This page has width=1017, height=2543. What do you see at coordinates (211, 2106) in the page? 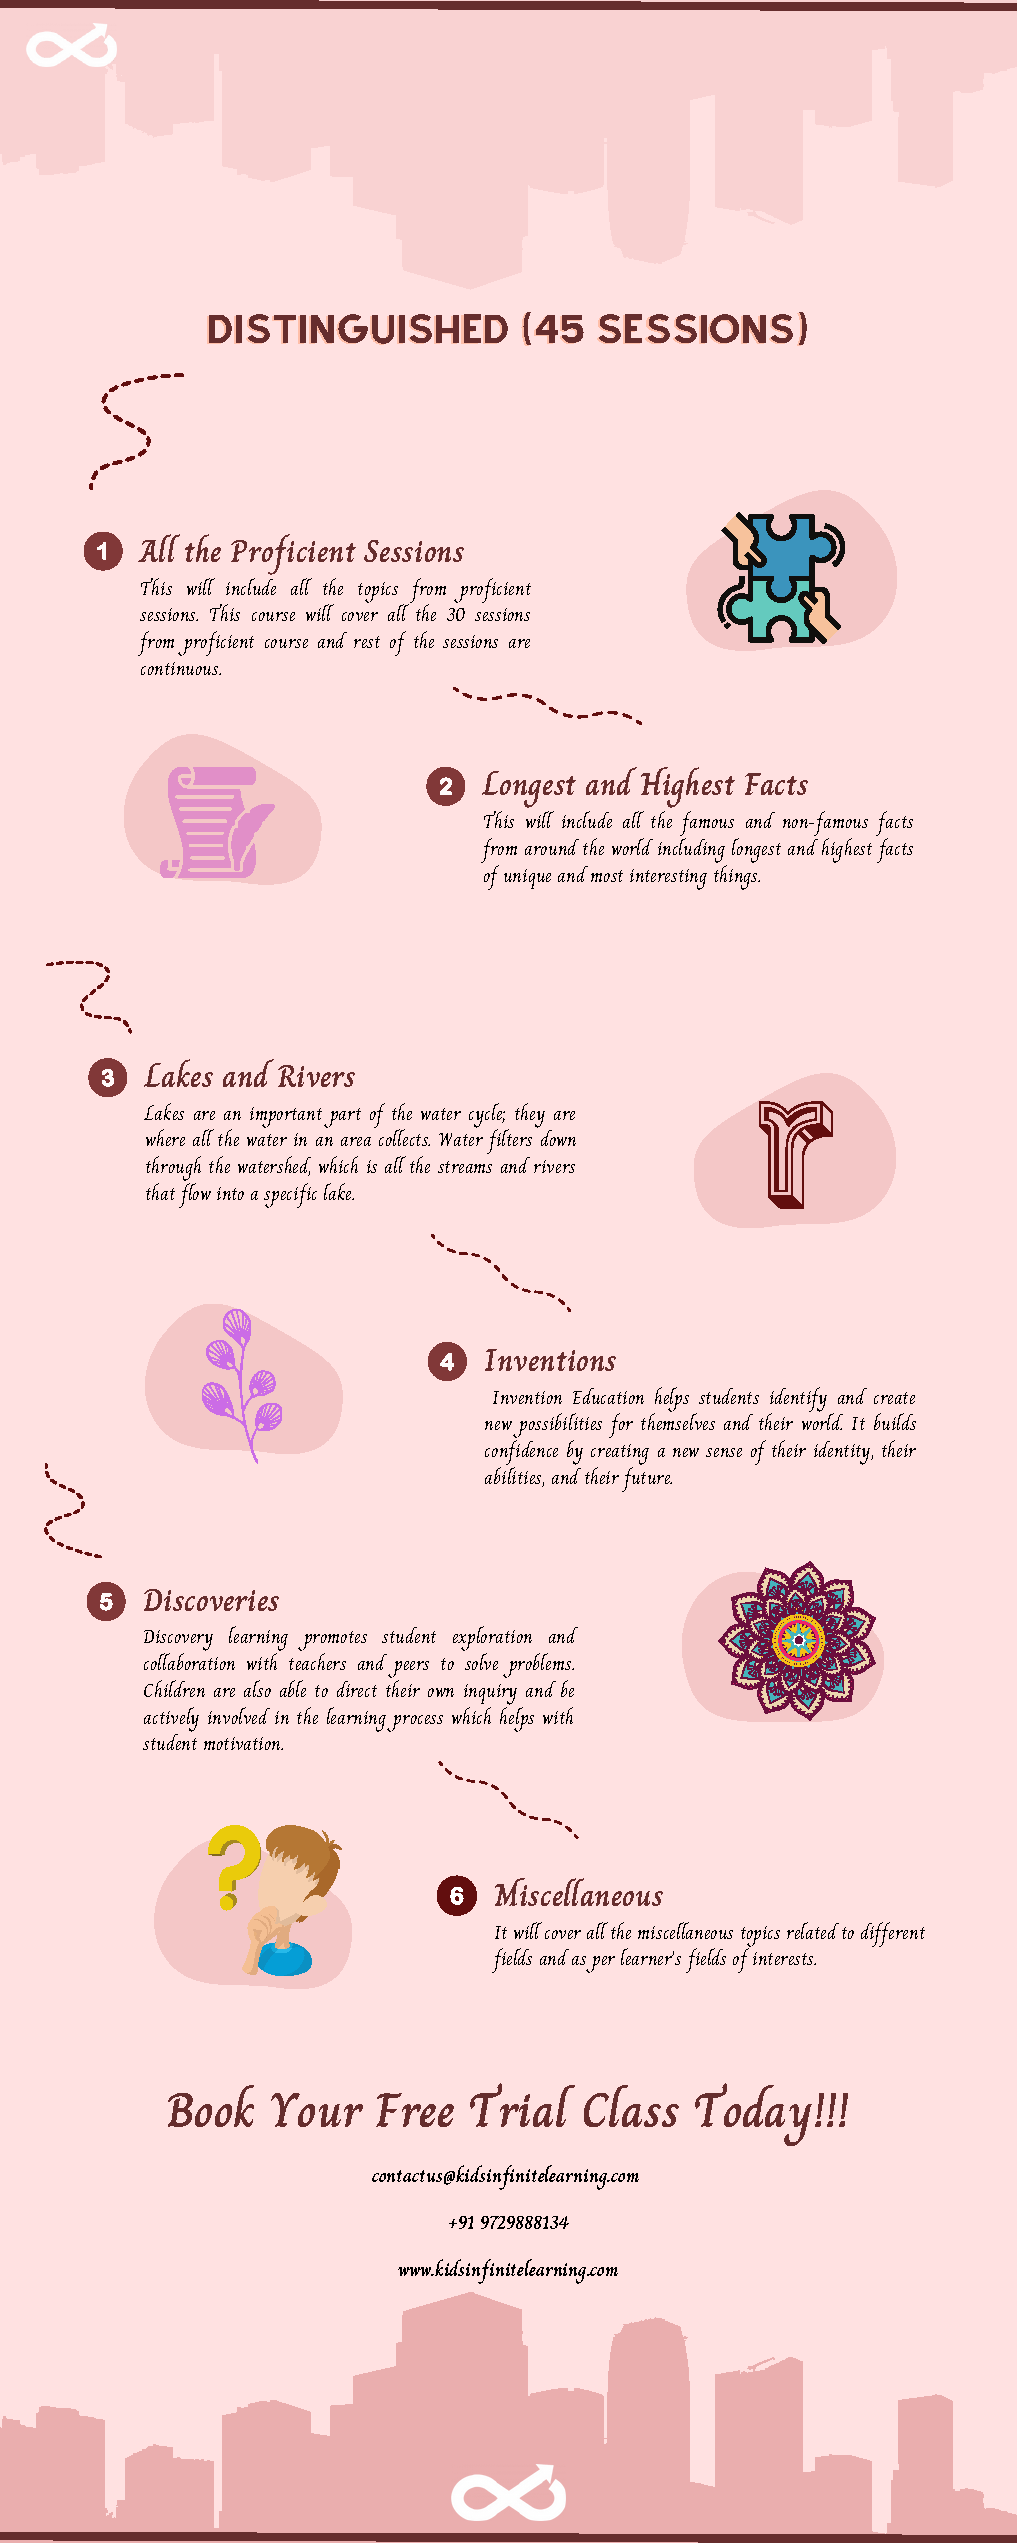
I see `Book` at bounding box center [211, 2106].
